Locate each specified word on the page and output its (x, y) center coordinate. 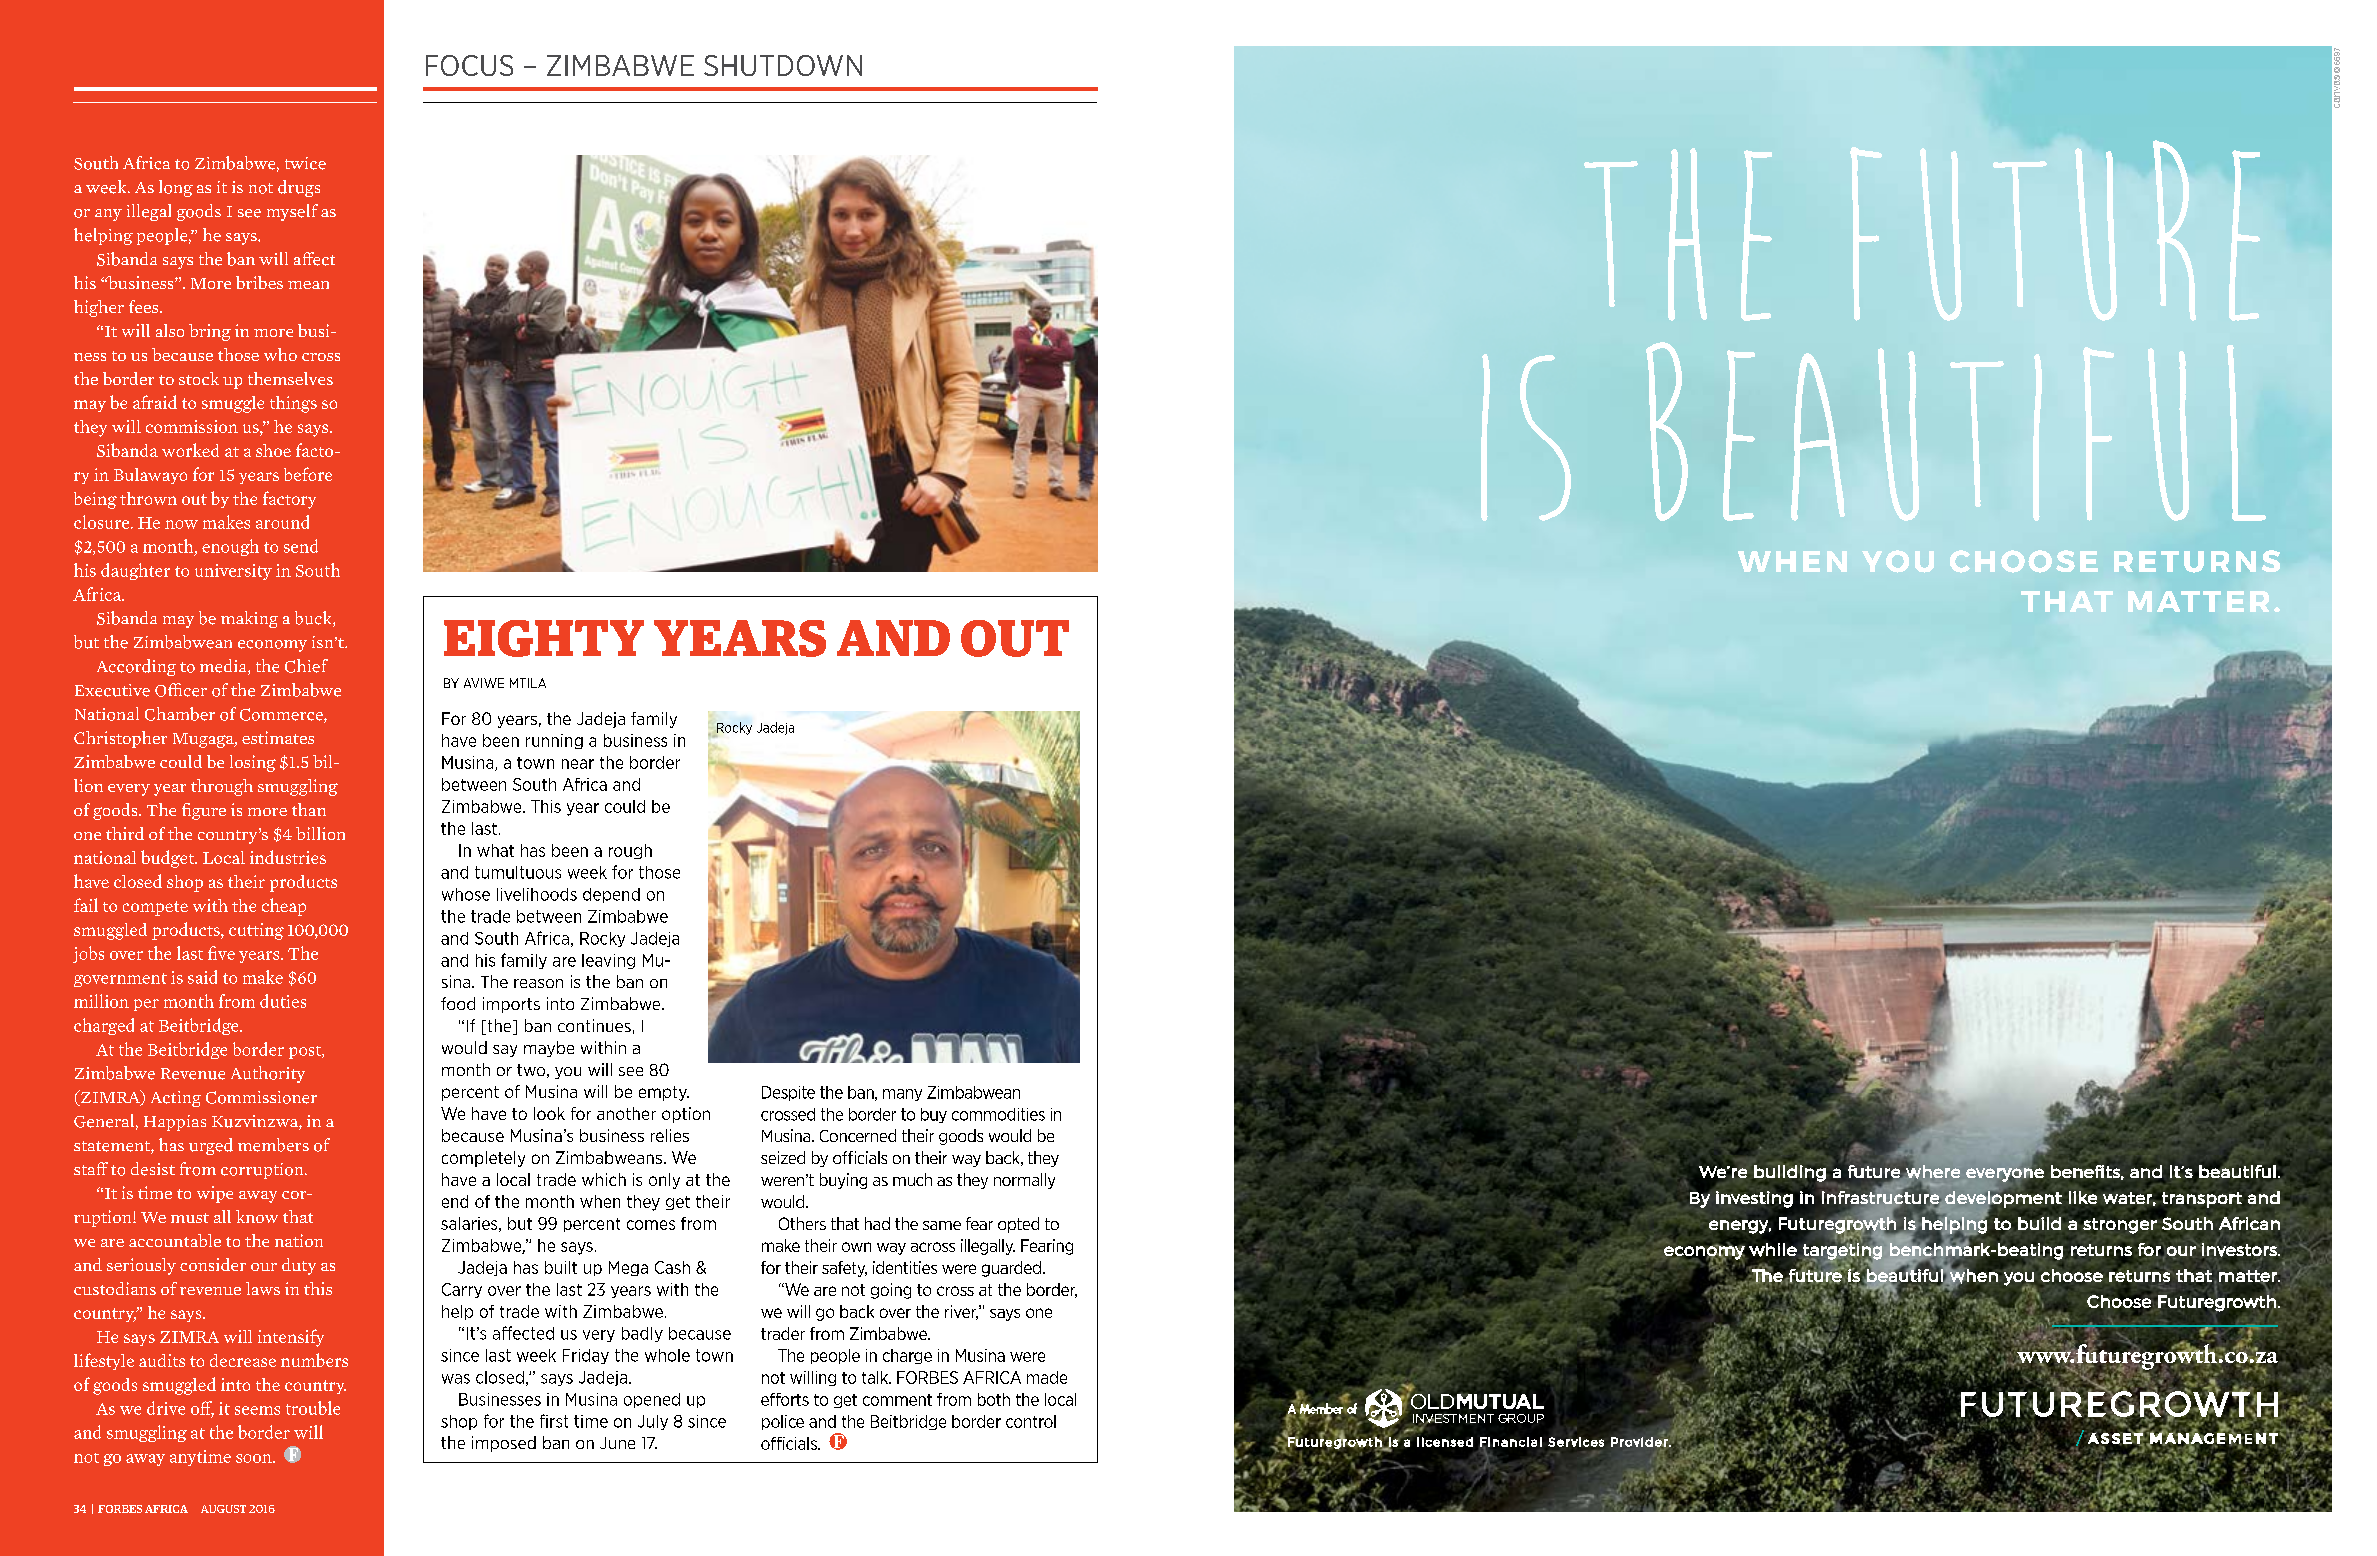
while (1773, 1250)
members (273, 1145)
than (309, 809)
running (554, 741)
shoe (273, 450)
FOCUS (469, 65)
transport (2202, 1200)
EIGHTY (544, 638)
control (1031, 1421)
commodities (998, 1114)
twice (305, 163)
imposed (504, 1444)
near (578, 764)
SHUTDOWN (783, 65)
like (2083, 1197)
